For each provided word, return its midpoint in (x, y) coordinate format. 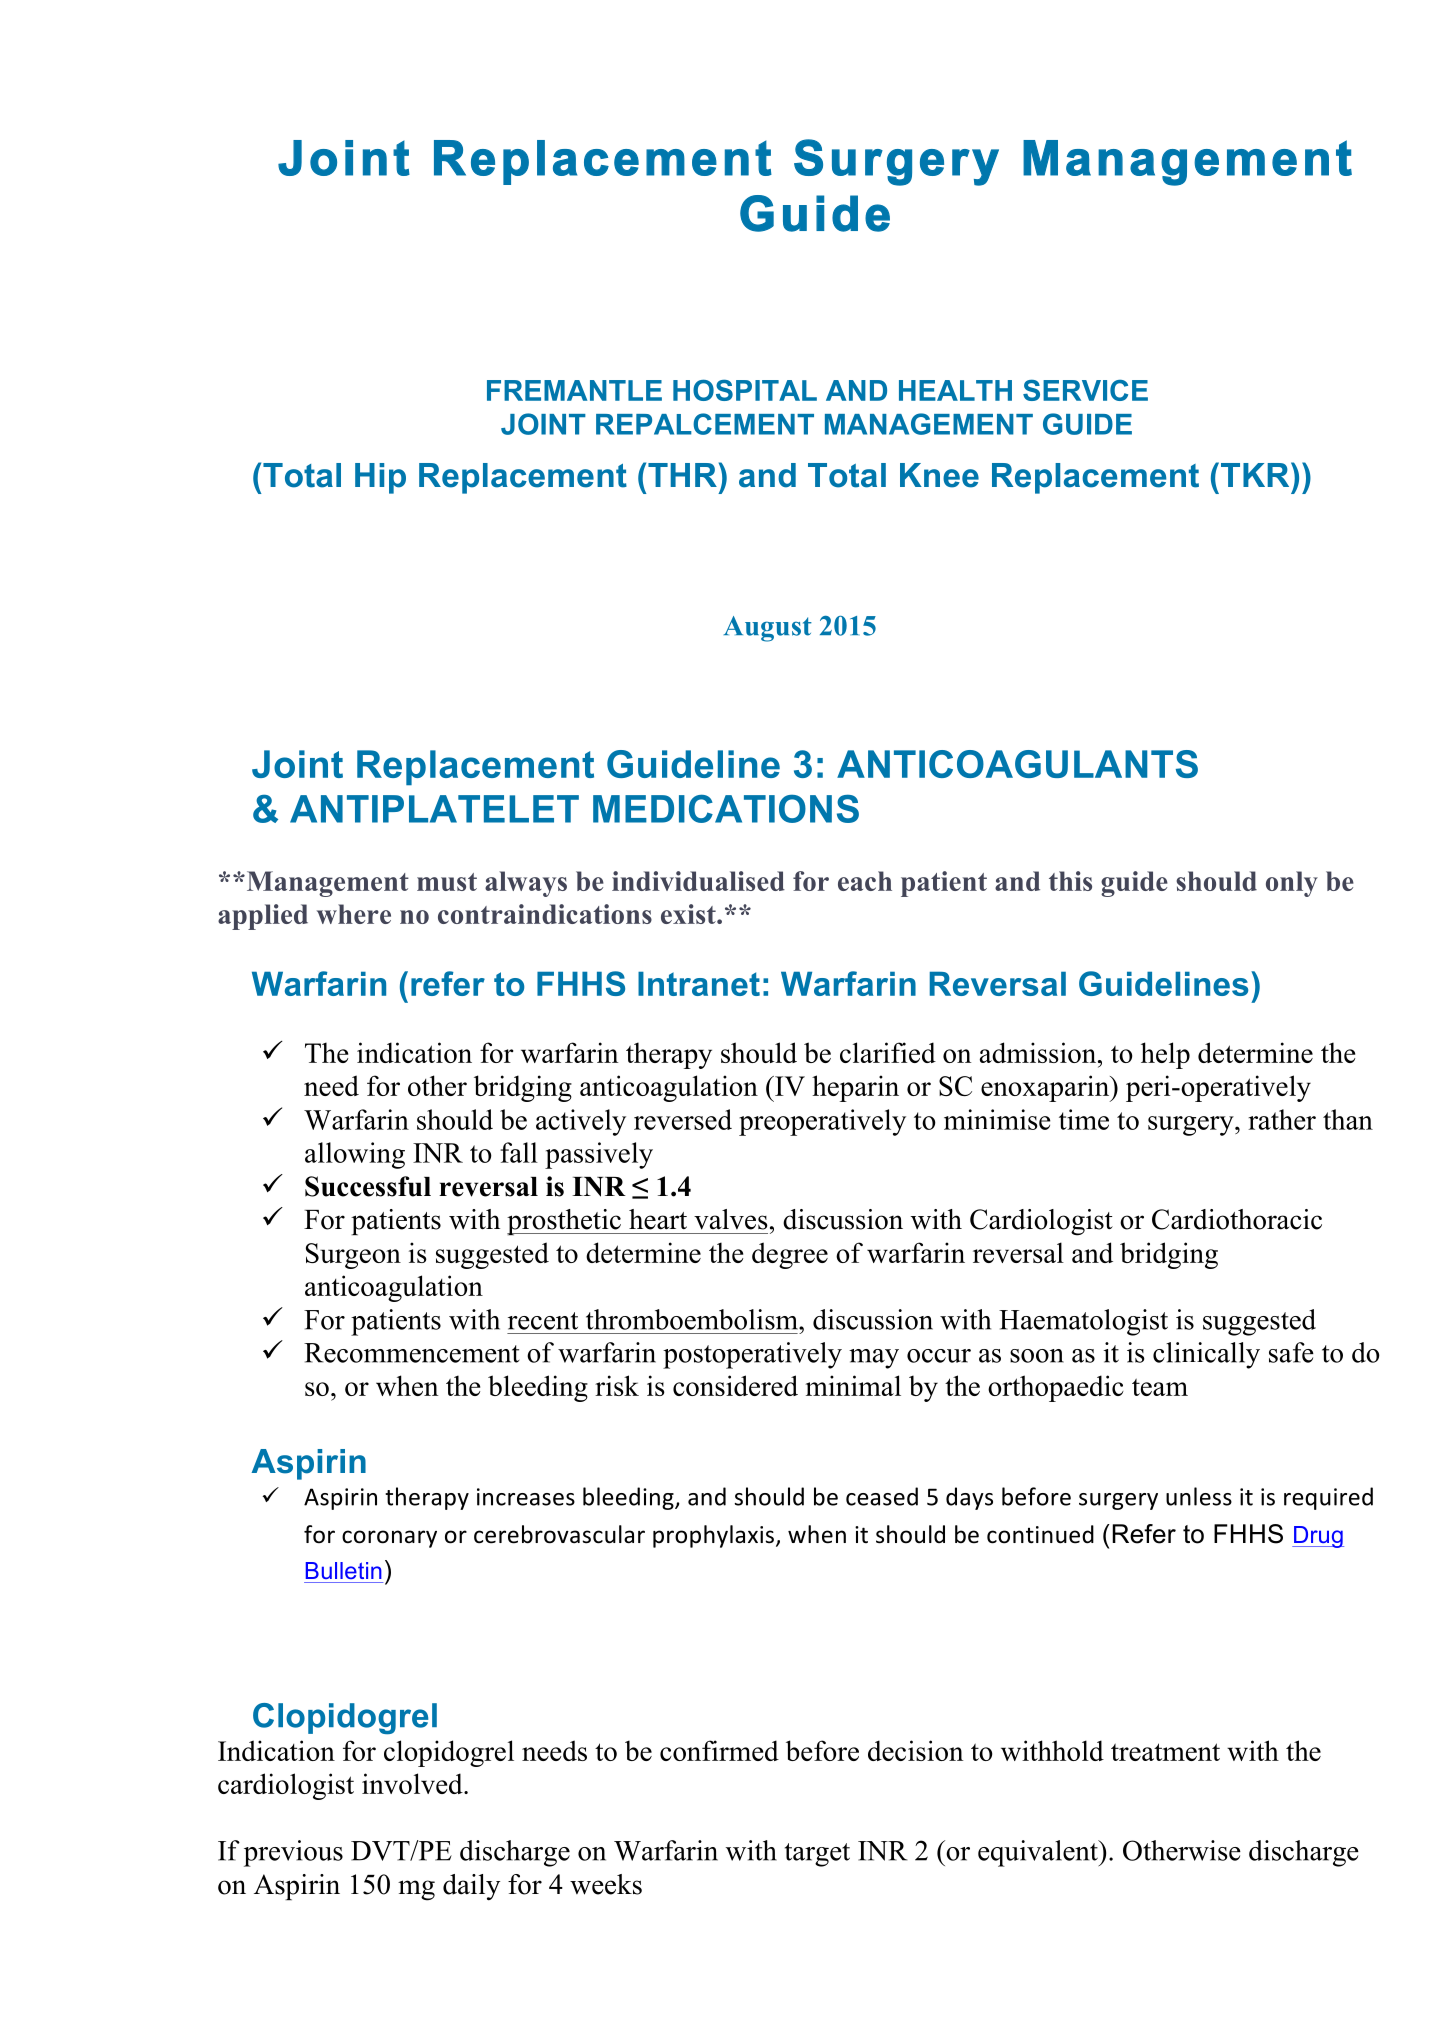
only (1292, 884)
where (354, 914)
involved (413, 1783)
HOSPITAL (745, 390)
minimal (853, 1385)
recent (543, 1321)
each (865, 881)
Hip (380, 478)
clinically (1206, 1355)
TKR (1256, 474)
